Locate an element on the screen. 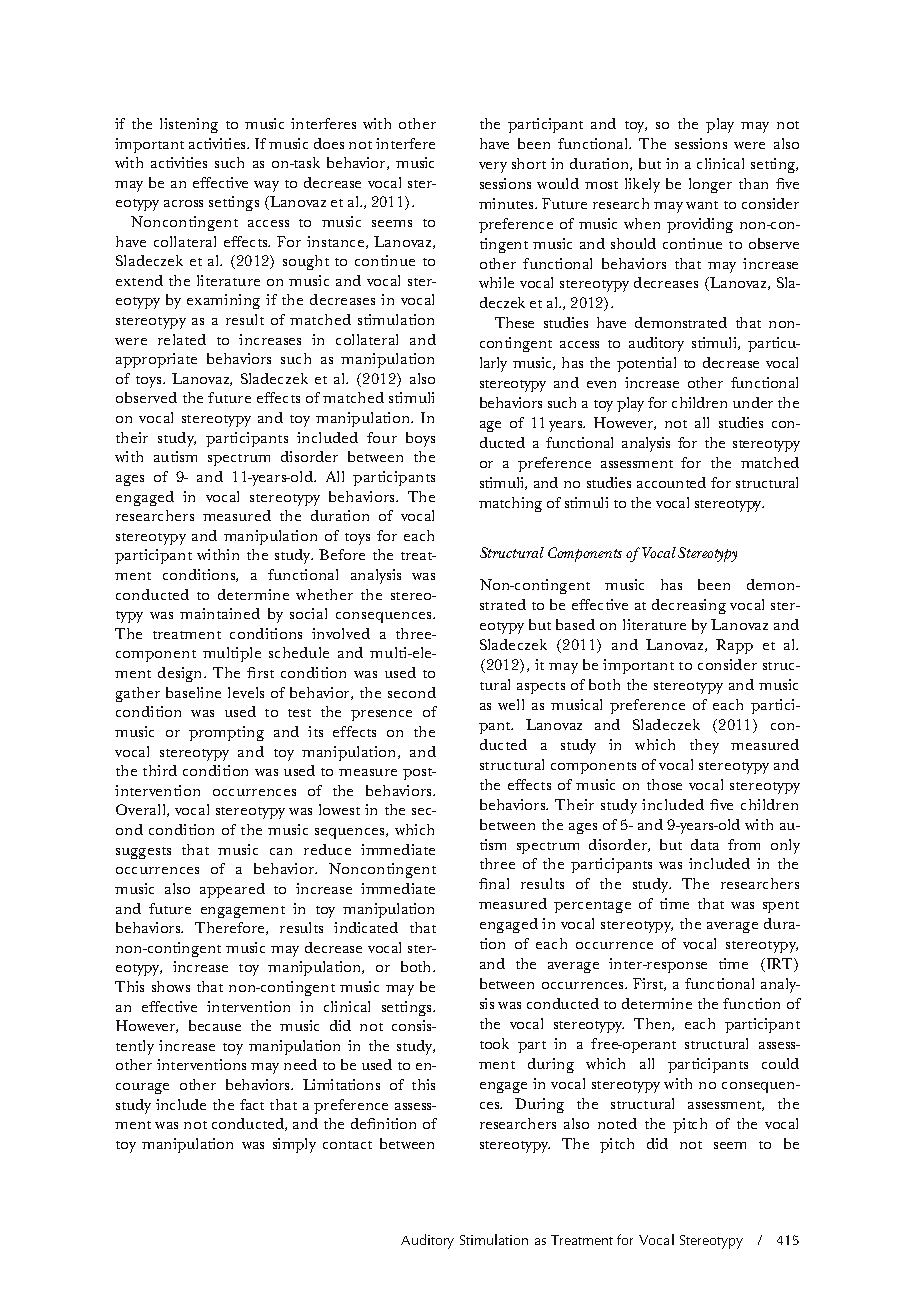 The height and width of the screenshot is (1316, 914). took is located at coordinates (494, 1043).
